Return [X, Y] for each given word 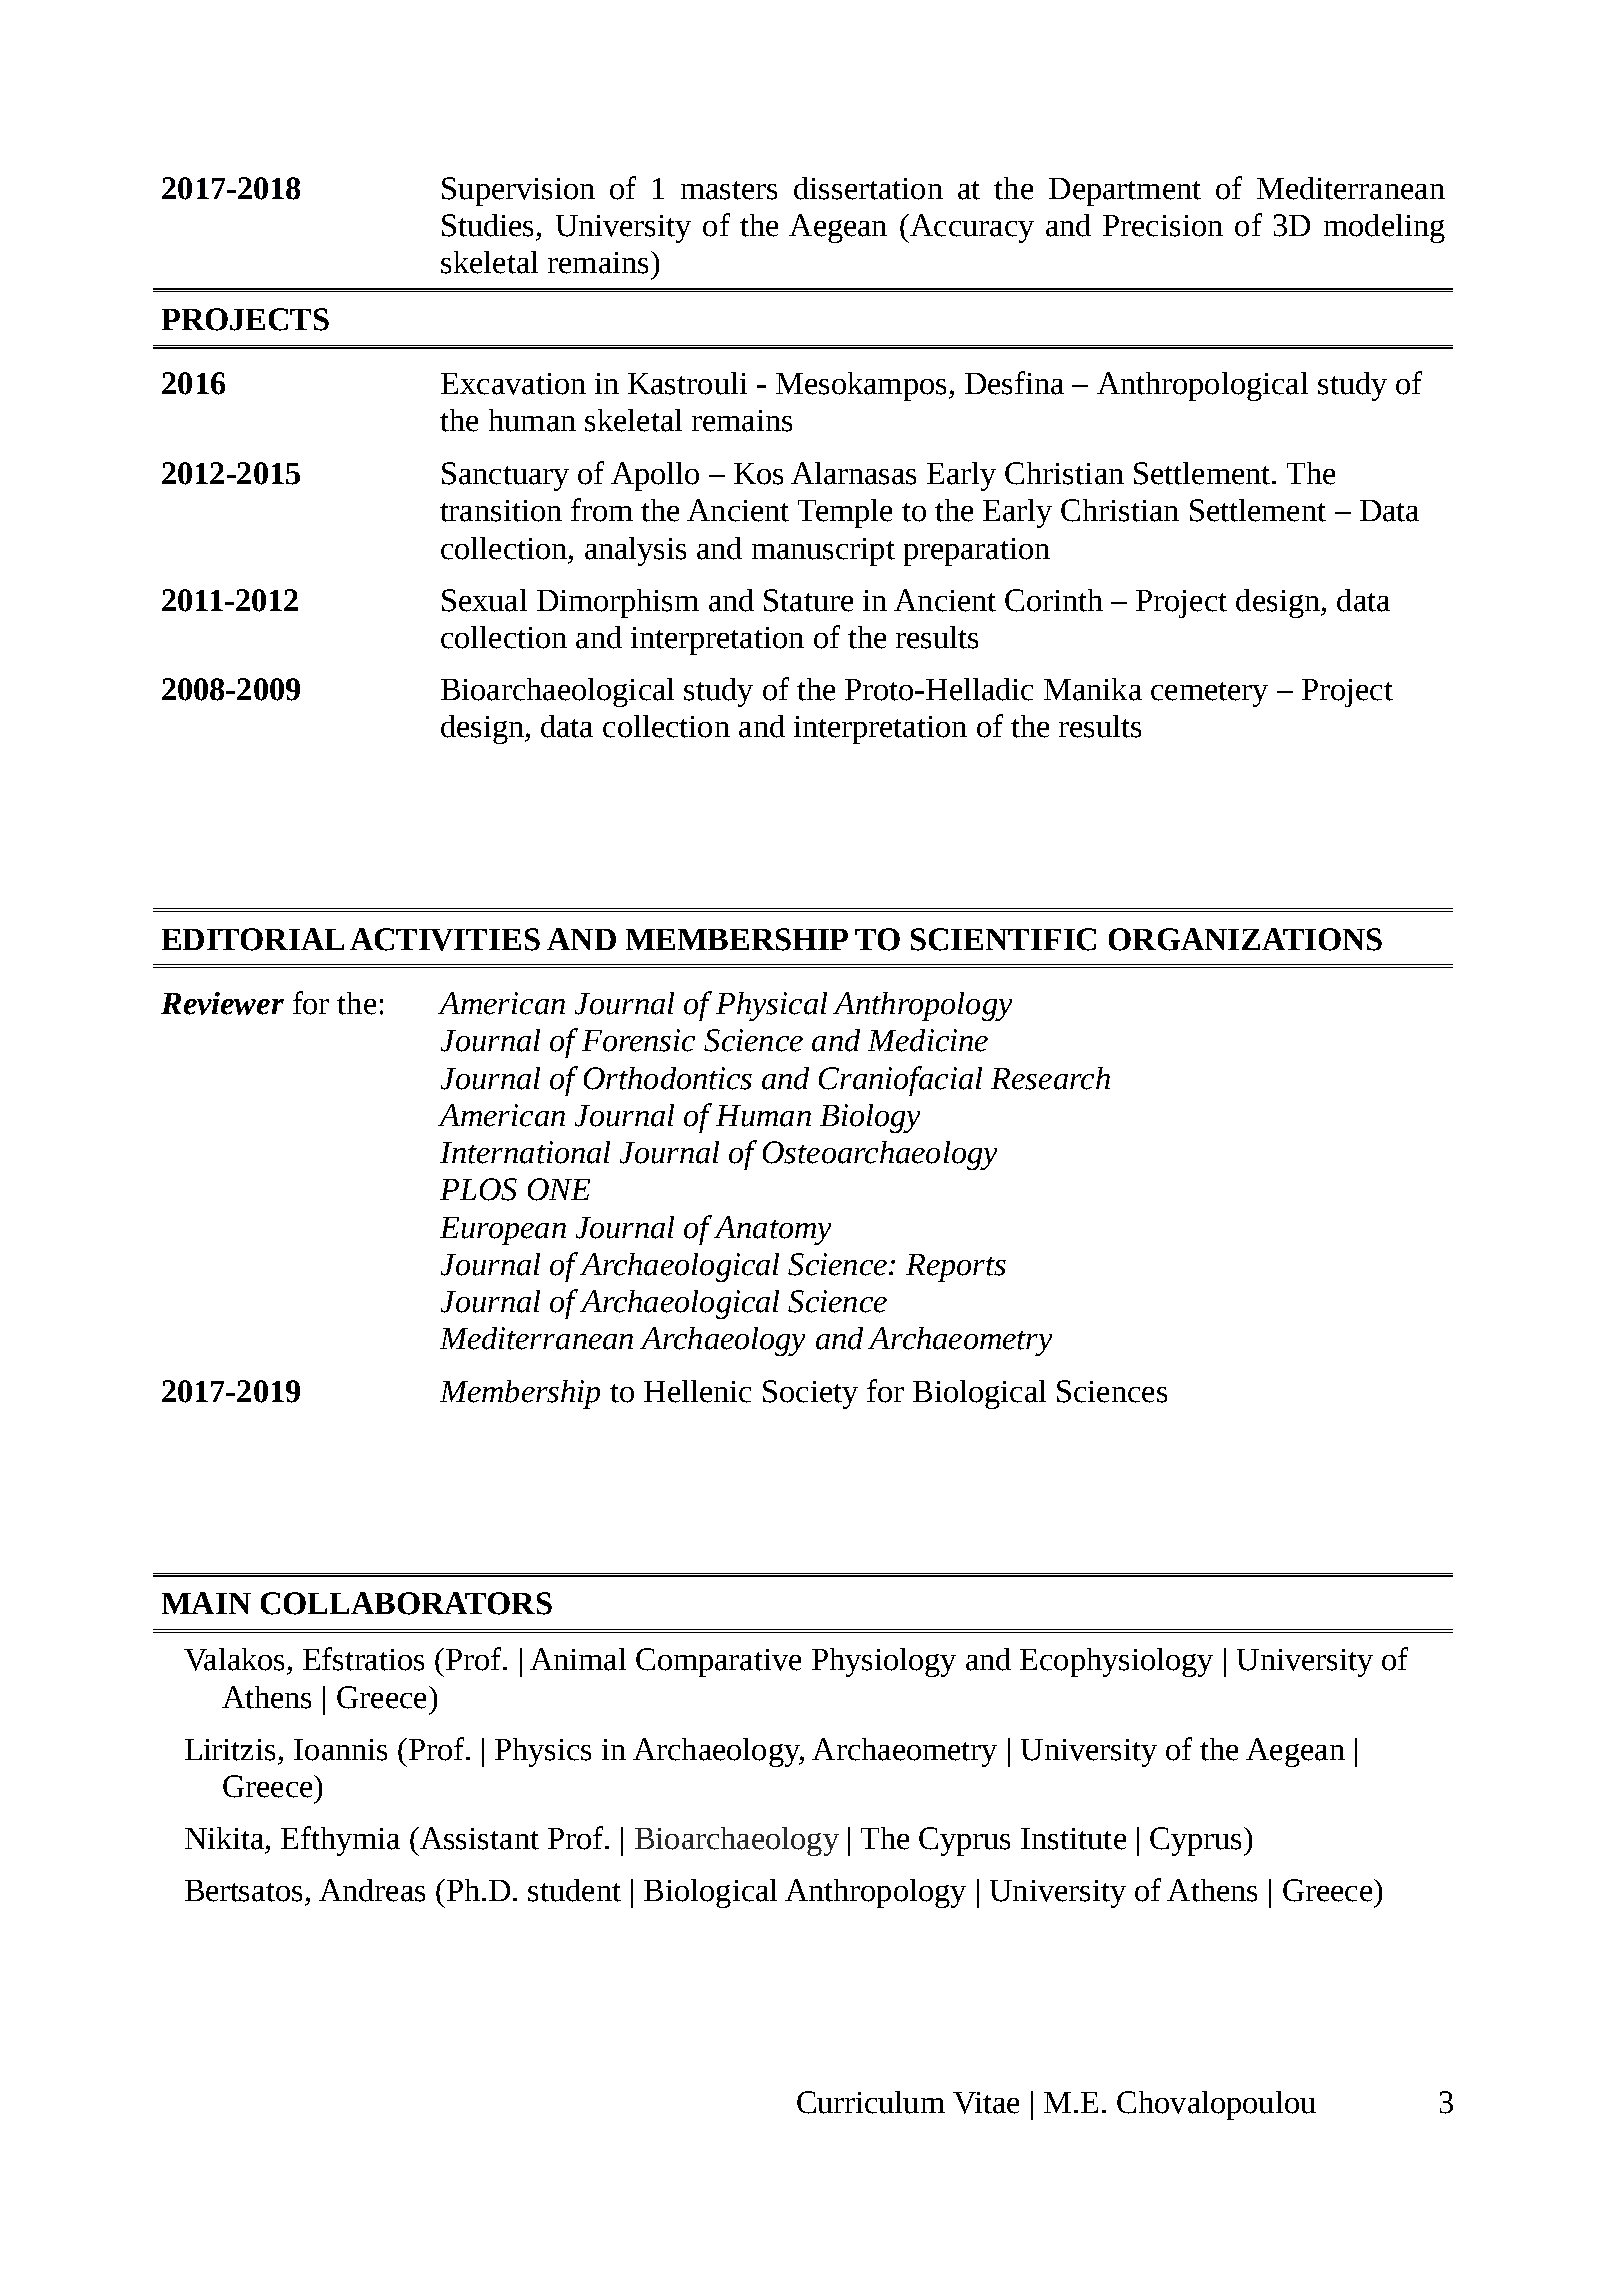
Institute [1073, 1839]
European [503, 1231]
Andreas [372, 1890]
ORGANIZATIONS [1245, 939]
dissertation [868, 188]
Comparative [718, 1662]
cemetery [1209, 694]
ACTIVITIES [445, 939]
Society [810, 1394]
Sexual [484, 600]
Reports [956, 1268]
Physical [771, 1006]
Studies [487, 225]
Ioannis [340, 1750]
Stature [808, 600]
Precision [1163, 226]
